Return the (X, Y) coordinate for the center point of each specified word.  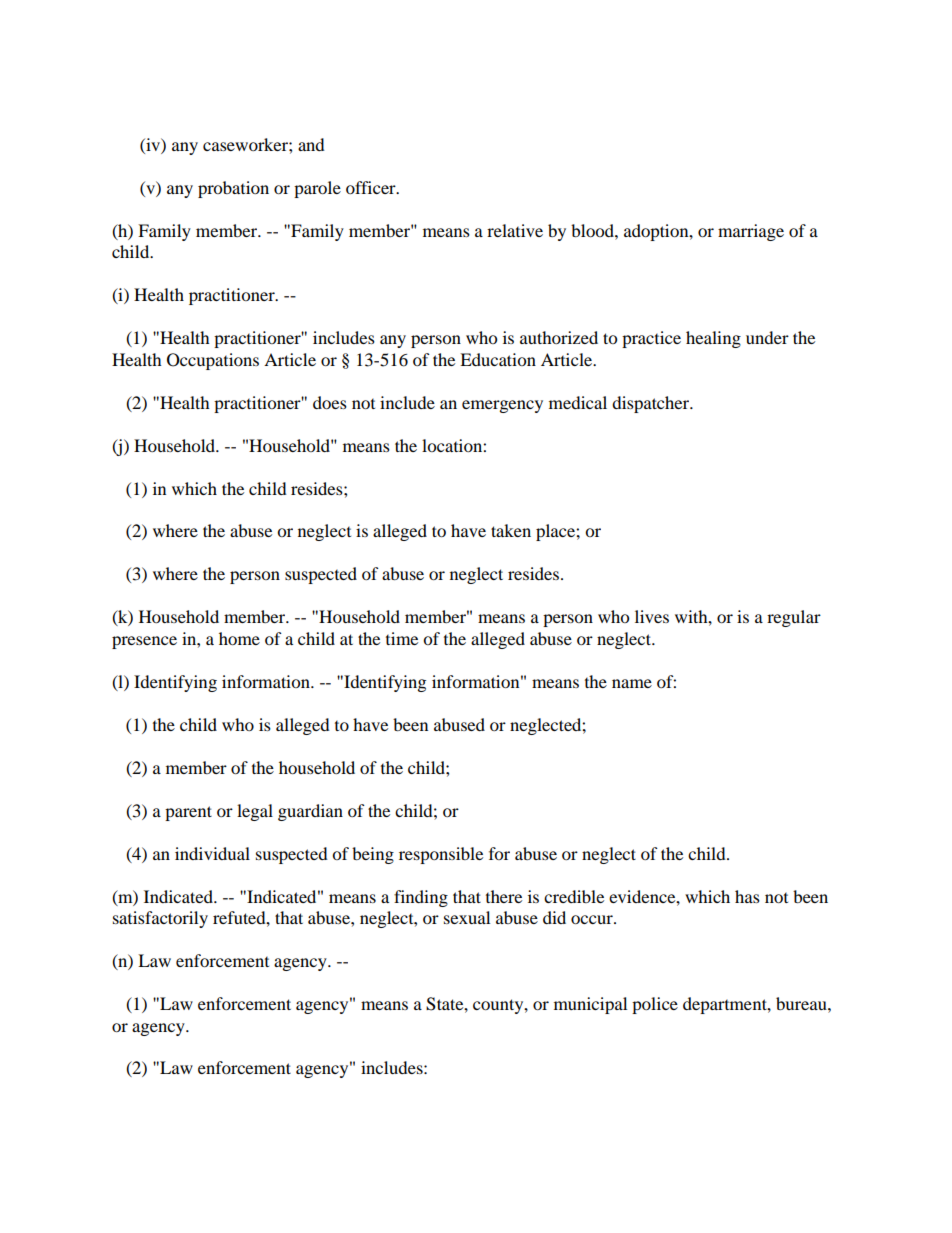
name (632, 683)
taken (511, 530)
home (239, 638)
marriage (751, 232)
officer (372, 187)
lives (652, 616)
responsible (441, 855)
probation (233, 189)
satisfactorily (160, 919)
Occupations (213, 361)
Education (498, 359)
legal (255, 812)
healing (713, 339)
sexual (467, 917)
